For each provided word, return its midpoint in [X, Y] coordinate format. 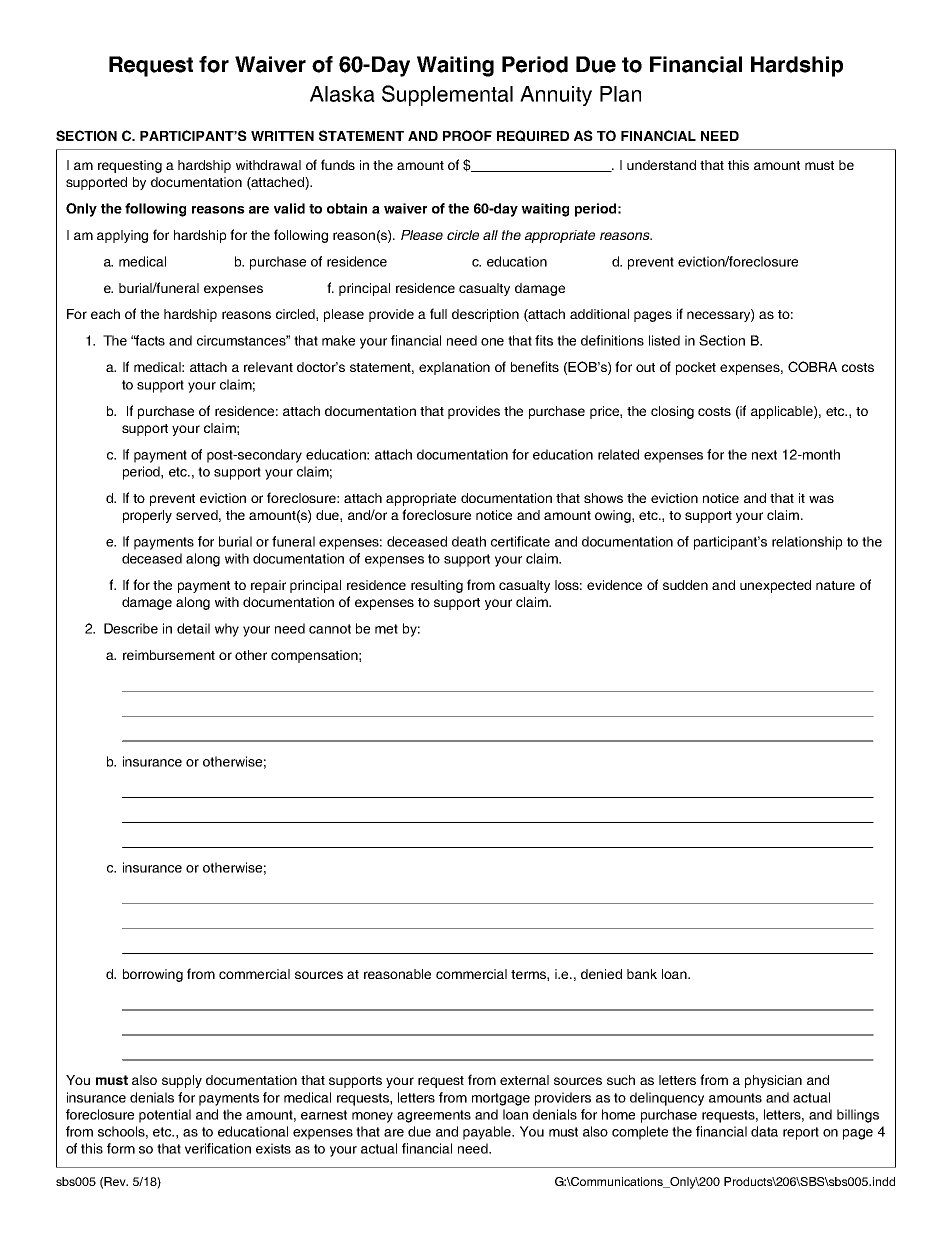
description [485, 315]
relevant [268, 367]
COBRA [812, 366]
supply [182, 1081]
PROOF [467, 135]
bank [642, 974]
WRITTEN [282, 136]
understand [661, 165]
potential [165, 1116]
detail [193, 628]
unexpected [775, 586]
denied [601, 974]
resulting [437, 586]
